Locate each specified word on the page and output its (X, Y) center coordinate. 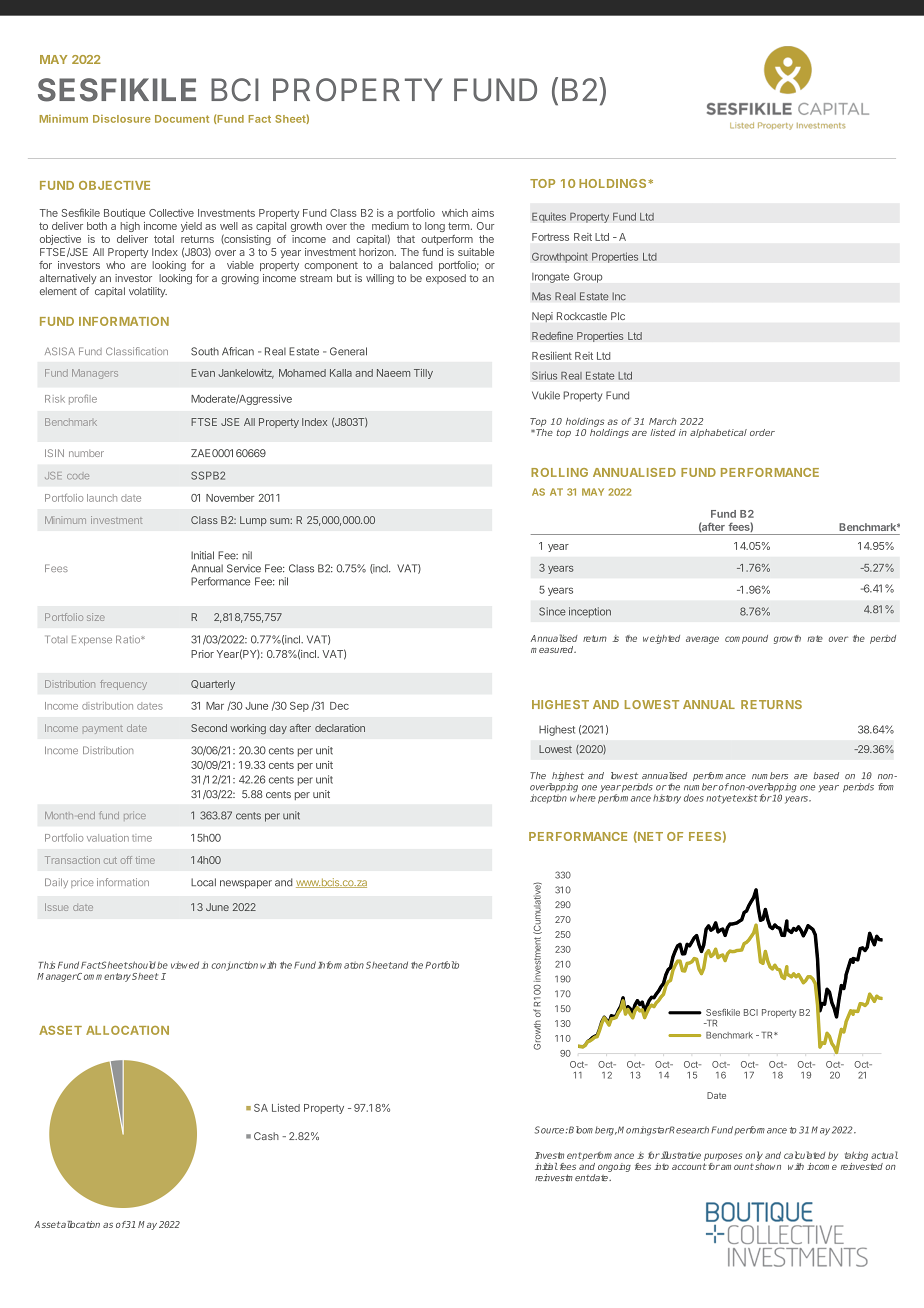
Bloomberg (593, 1131)
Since (552, 611)
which (455, 213)
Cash (266, 1136)
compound (746, 639)
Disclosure (122, 119)
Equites (549, 217)
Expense (92, 641)
